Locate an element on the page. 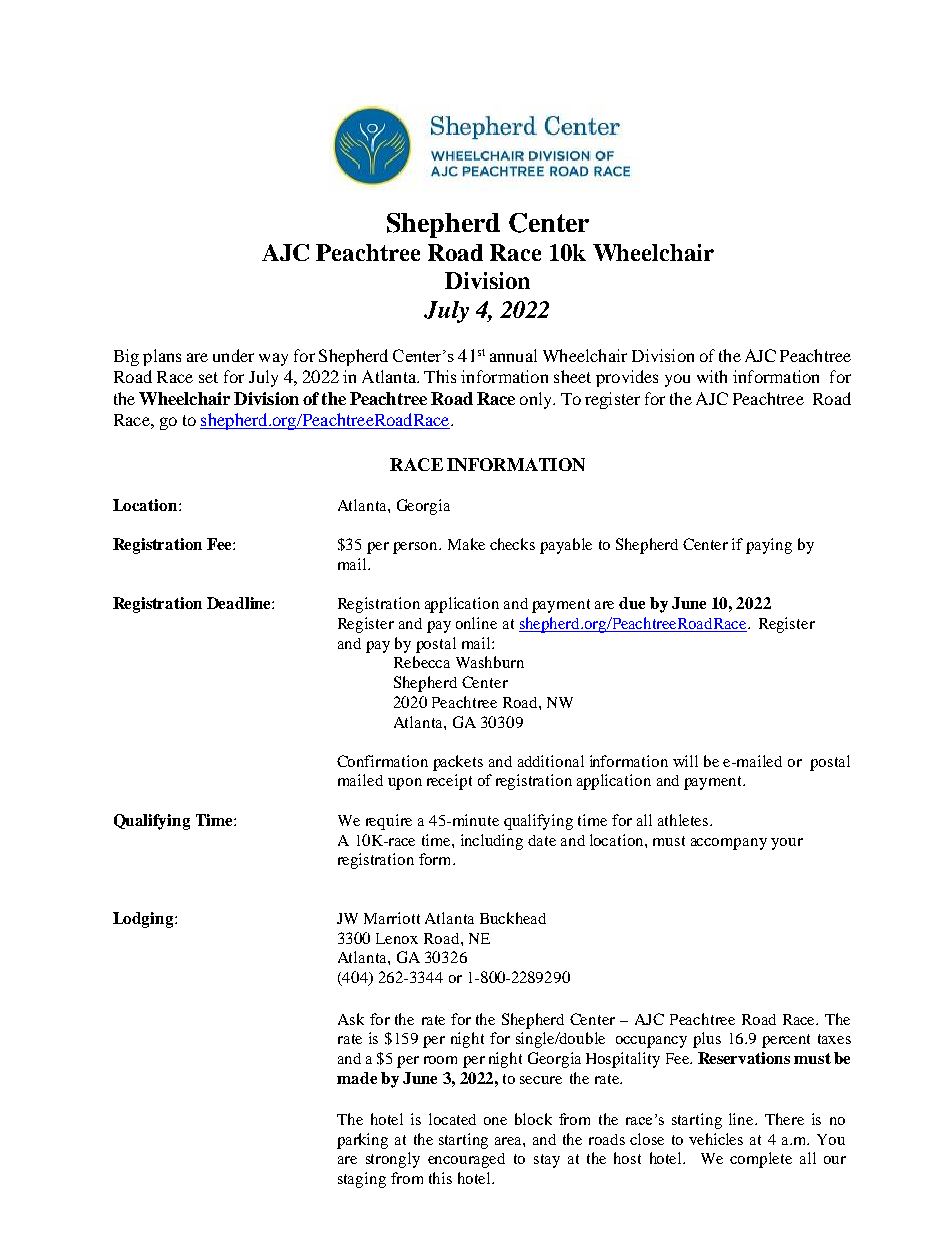  encouraged is located at coordinates (466, 1160).
